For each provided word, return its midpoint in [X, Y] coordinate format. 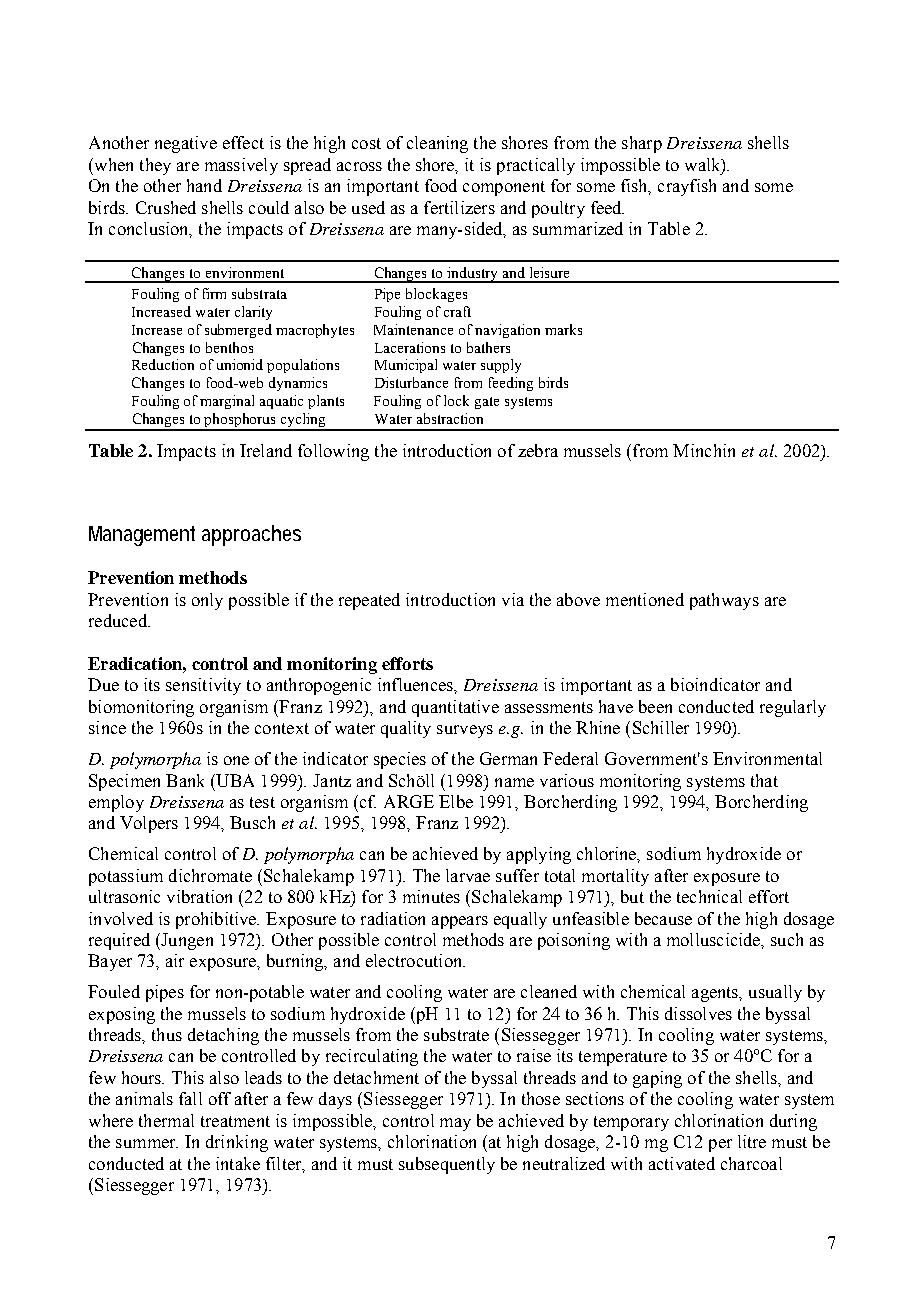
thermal [166, 1120]
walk [704, 165]
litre [752, 1141]
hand [204, 185]
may [455, 1124]
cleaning [437, 144]
